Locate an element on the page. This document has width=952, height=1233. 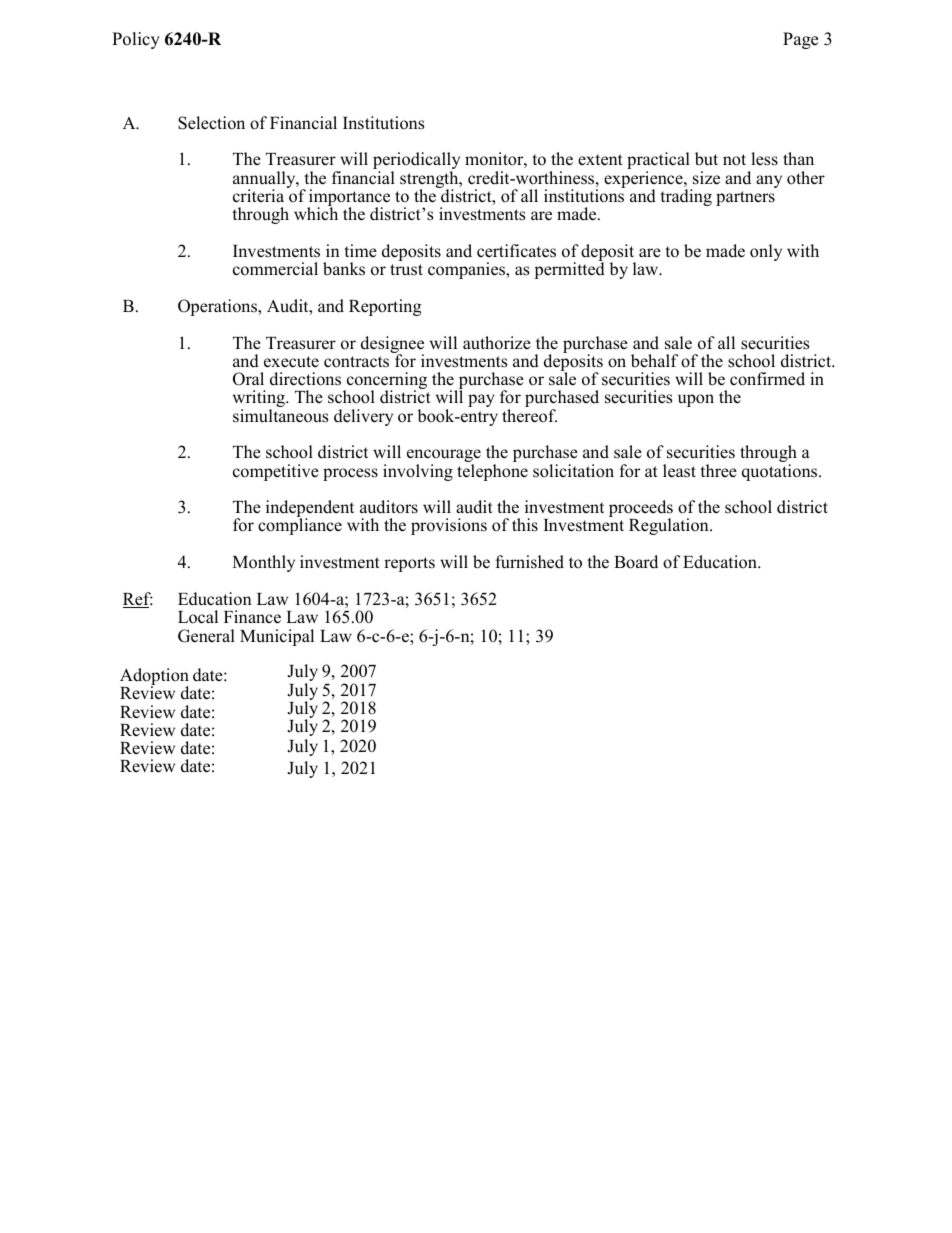
Oral is located at coordinates (248, 379).
